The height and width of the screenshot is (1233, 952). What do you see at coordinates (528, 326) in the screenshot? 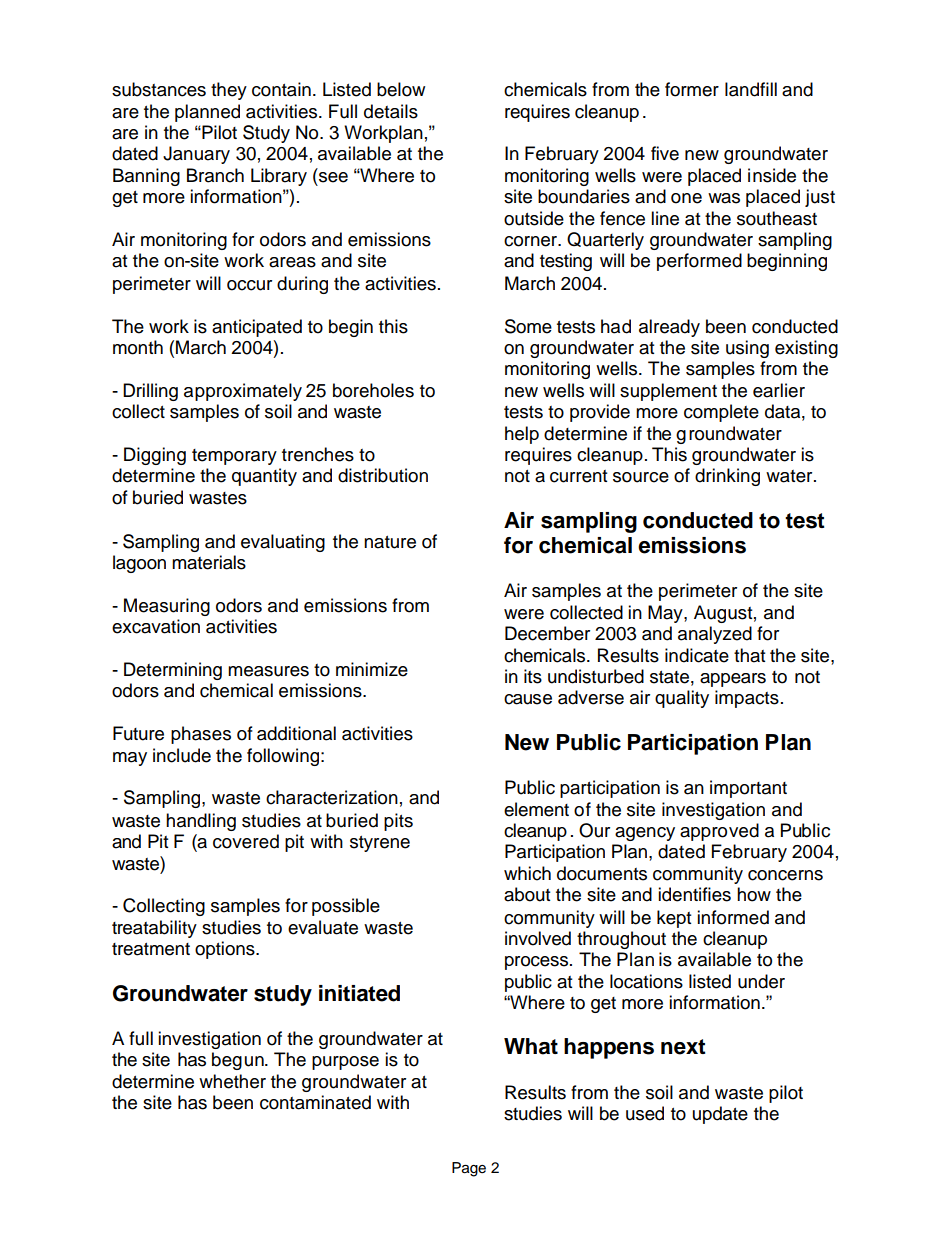
I see `Some` at bounding box center [528, 326].
